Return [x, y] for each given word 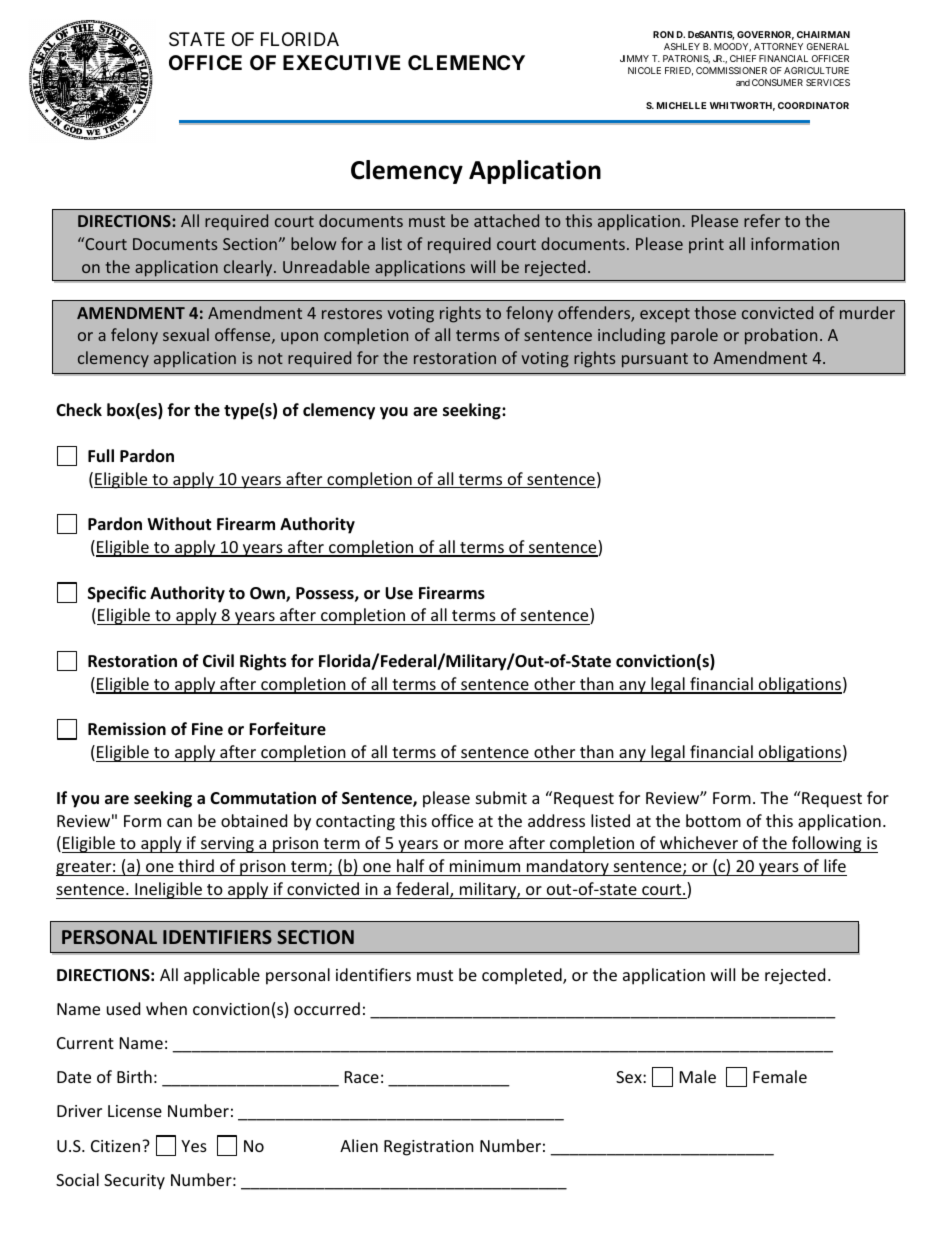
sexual [186, 334]
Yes [194, 1146]
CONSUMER [777, 82]
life [835, 865]
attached [506, 220]
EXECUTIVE [341, 62]
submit [501, 797]
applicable [222, 976]
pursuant [655, 360]
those [715, 312]
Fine [207, 728]
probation [781, 336]
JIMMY [634, 58]
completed [523, 976]
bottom [713, 820]
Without [179, 524]
